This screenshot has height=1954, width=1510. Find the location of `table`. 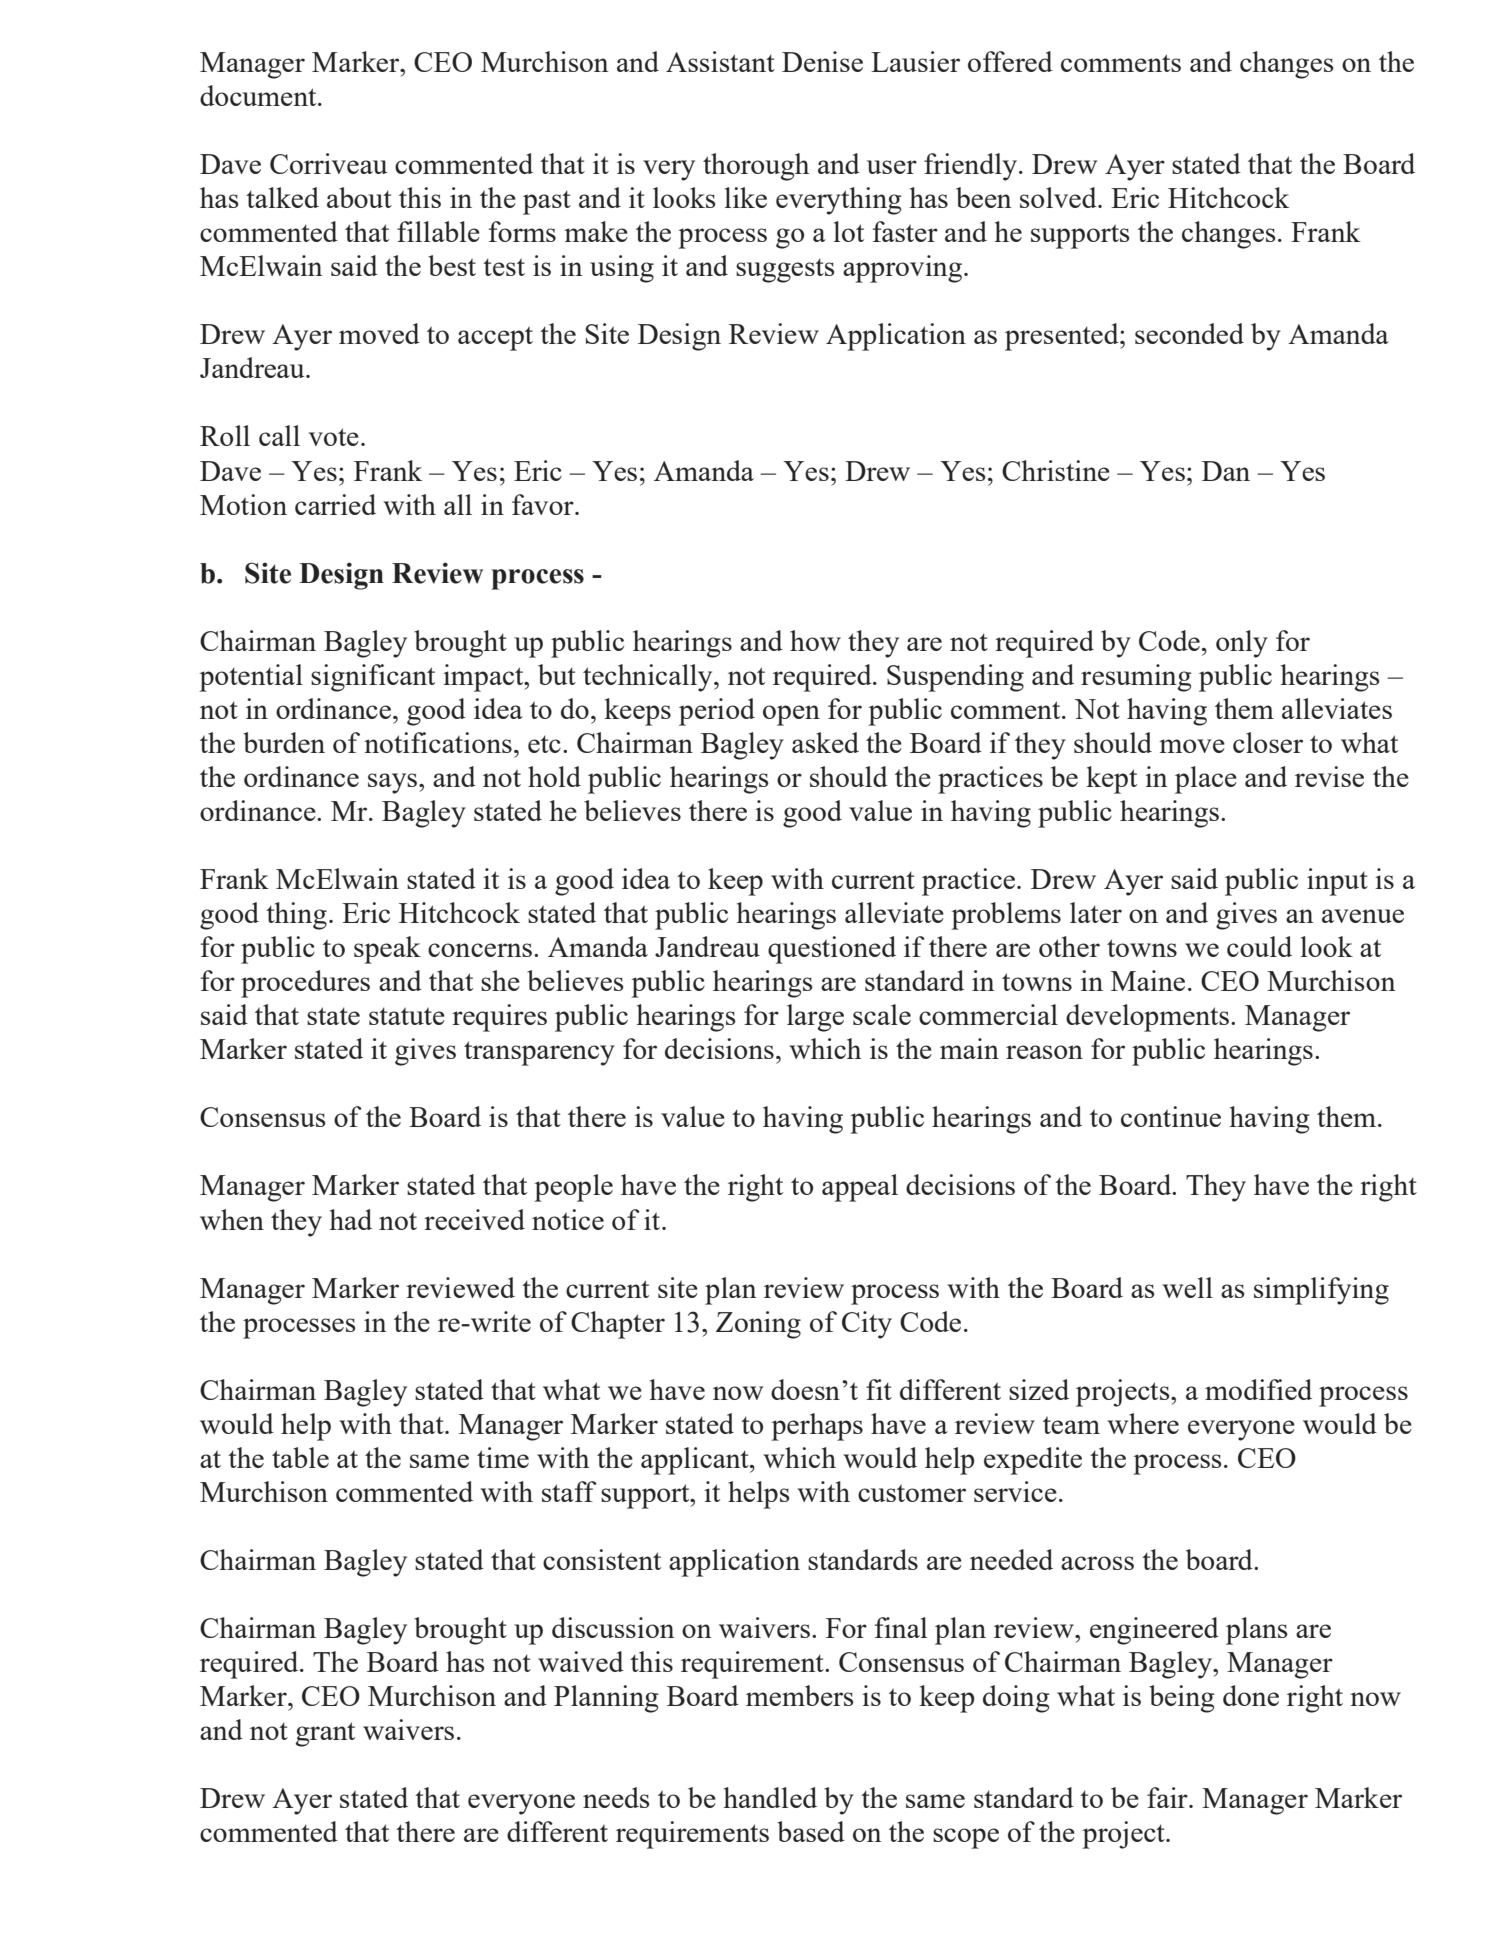

table is located at coordinates (300, 1457).
